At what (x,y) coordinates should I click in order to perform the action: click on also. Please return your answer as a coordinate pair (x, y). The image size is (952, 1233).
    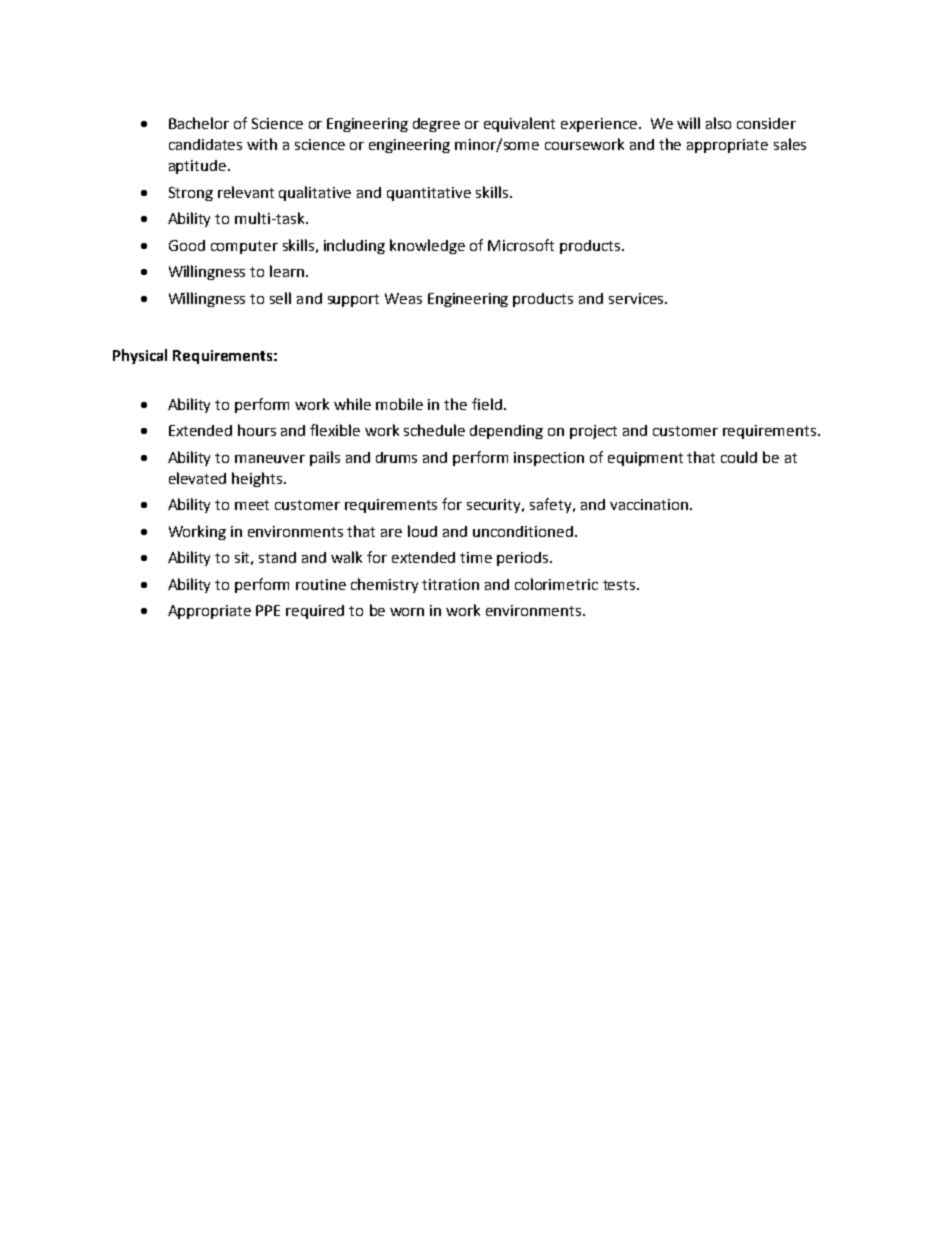
    Looking at the image, I should click on (718, 123).
